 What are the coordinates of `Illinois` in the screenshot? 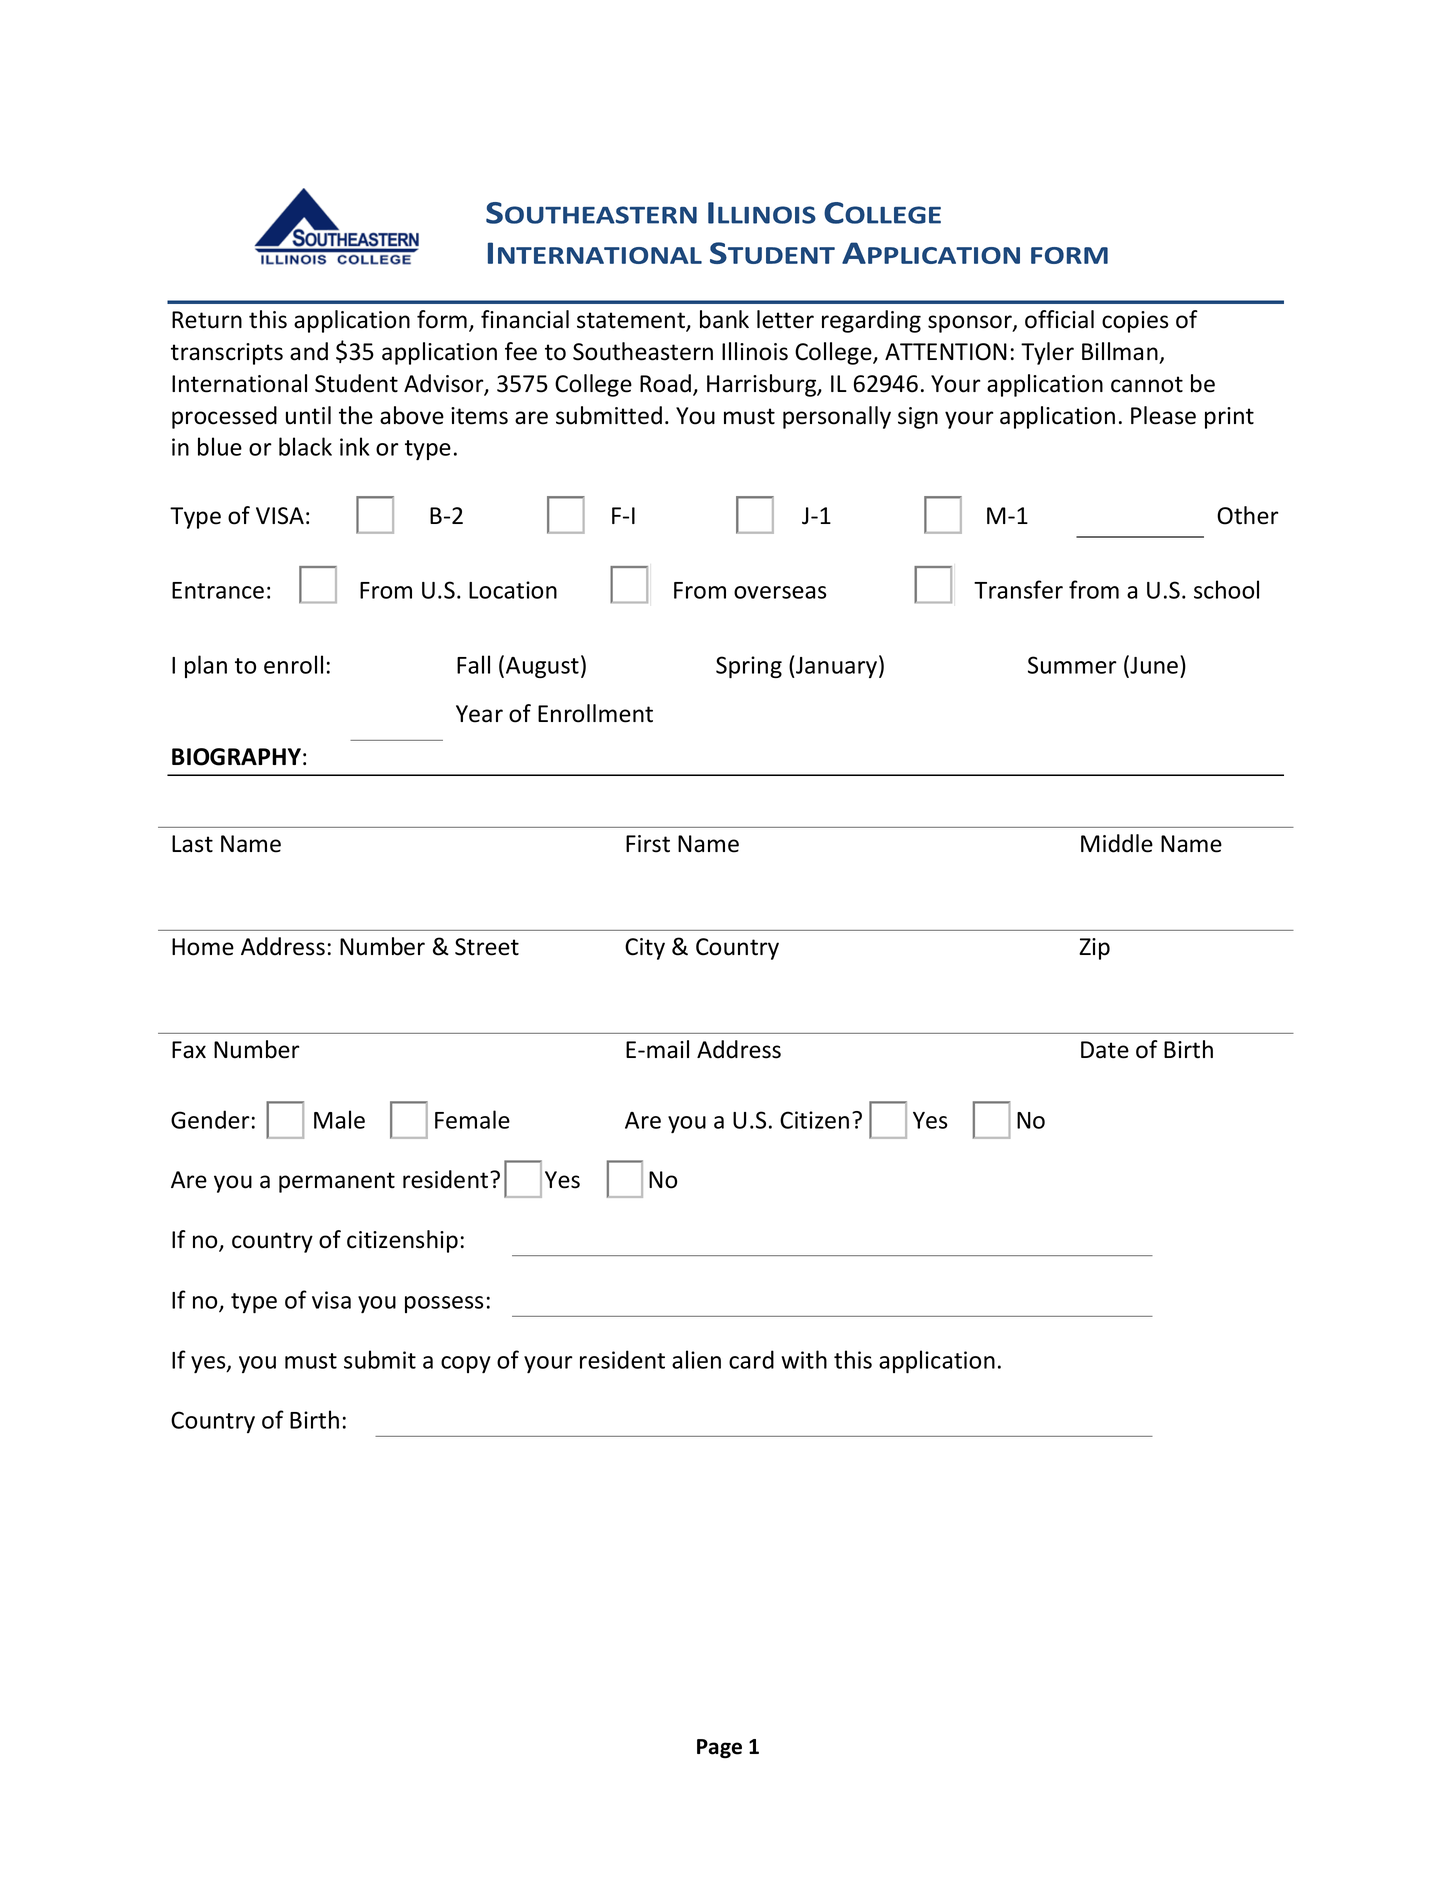 It's located at (755, 351).
